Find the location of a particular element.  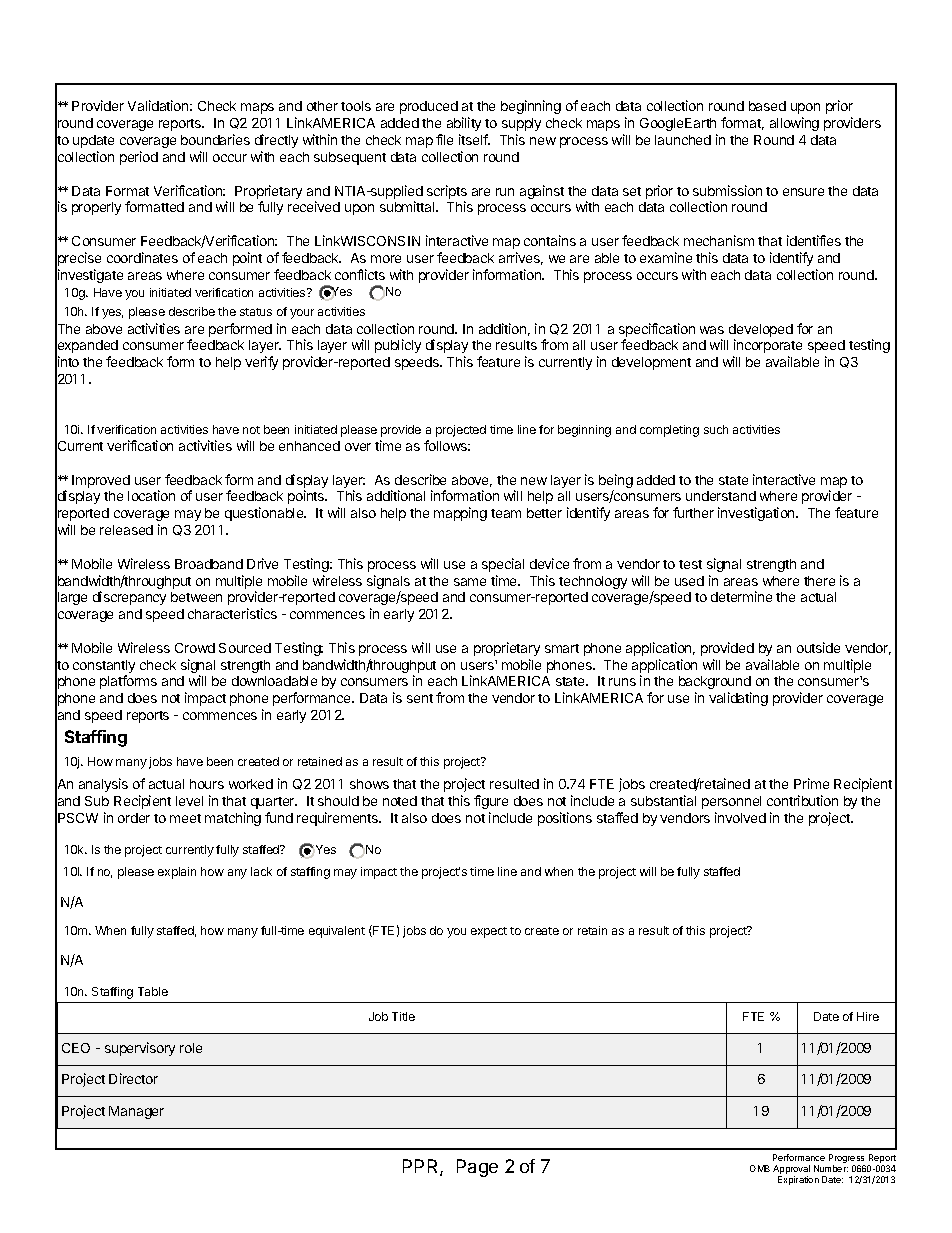

investigation is located at coordinates (757, 514).
